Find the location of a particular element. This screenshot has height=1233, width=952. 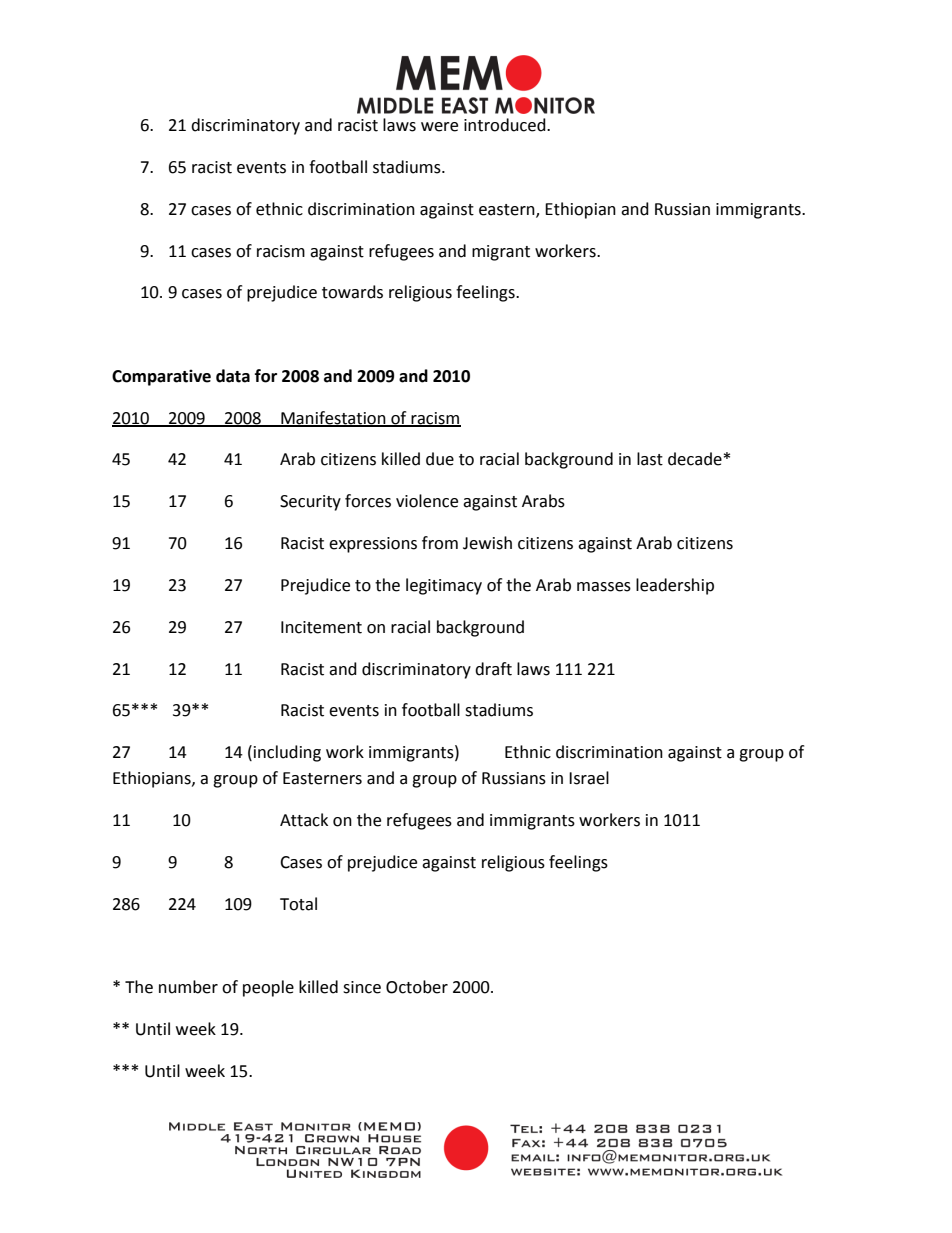

number is located at coordinates (188, 987).
